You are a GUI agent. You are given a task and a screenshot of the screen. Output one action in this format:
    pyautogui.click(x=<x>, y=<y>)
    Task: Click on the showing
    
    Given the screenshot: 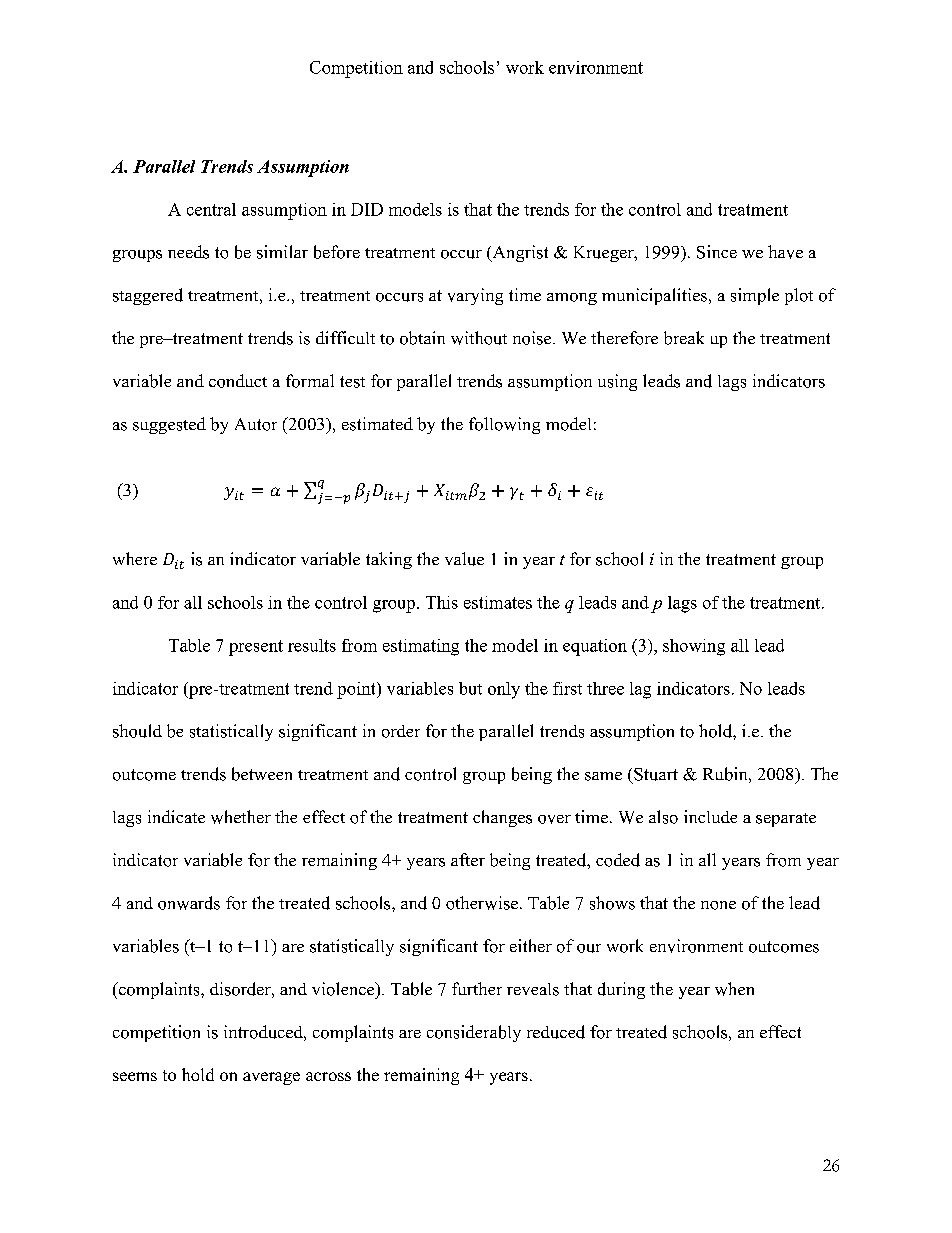 What is the action you would take?
    pyautogui.click(x=694, y=647)
